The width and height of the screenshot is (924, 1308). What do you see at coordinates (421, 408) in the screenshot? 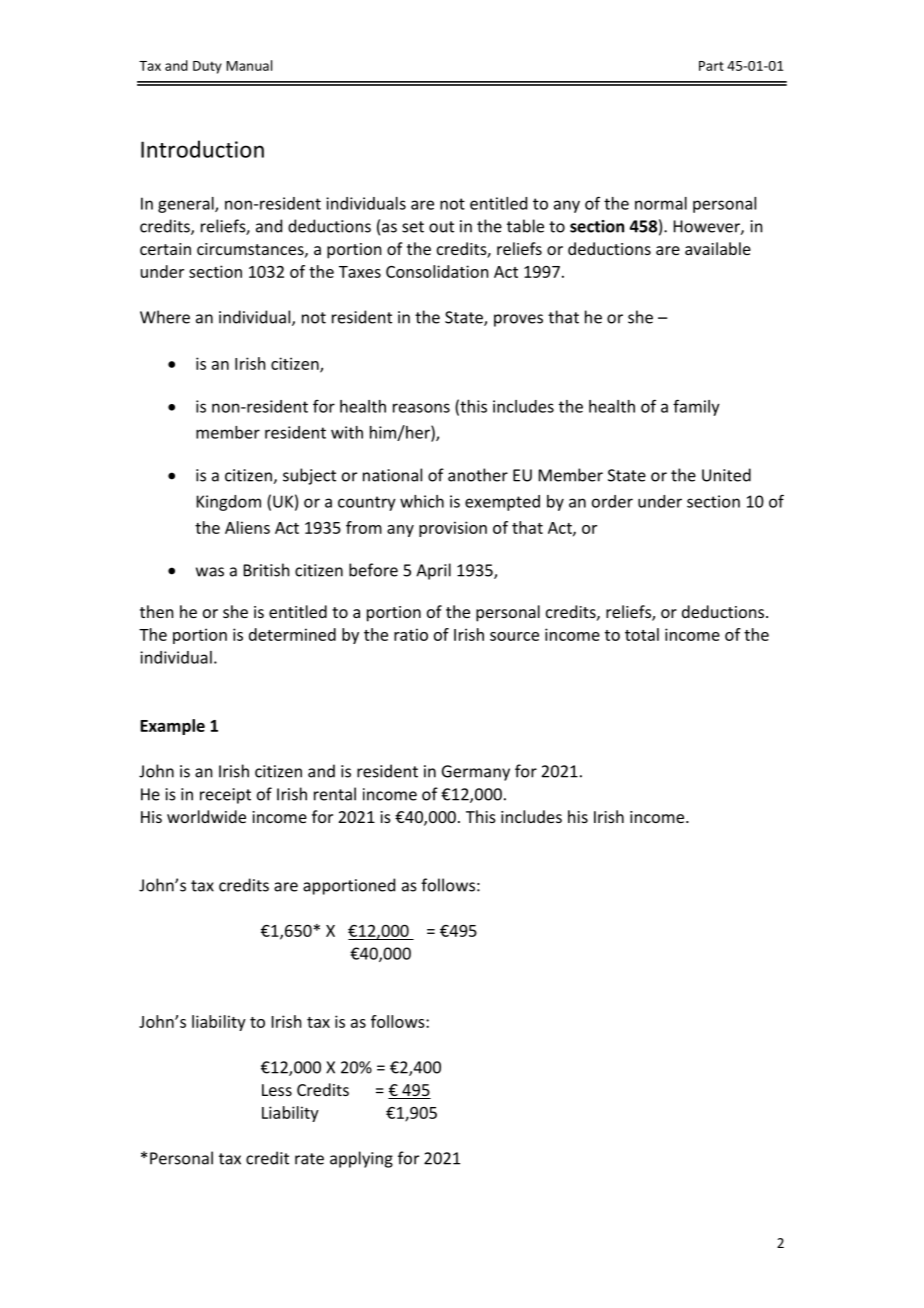
I see `reasons` at bounding box center [421, 408].
